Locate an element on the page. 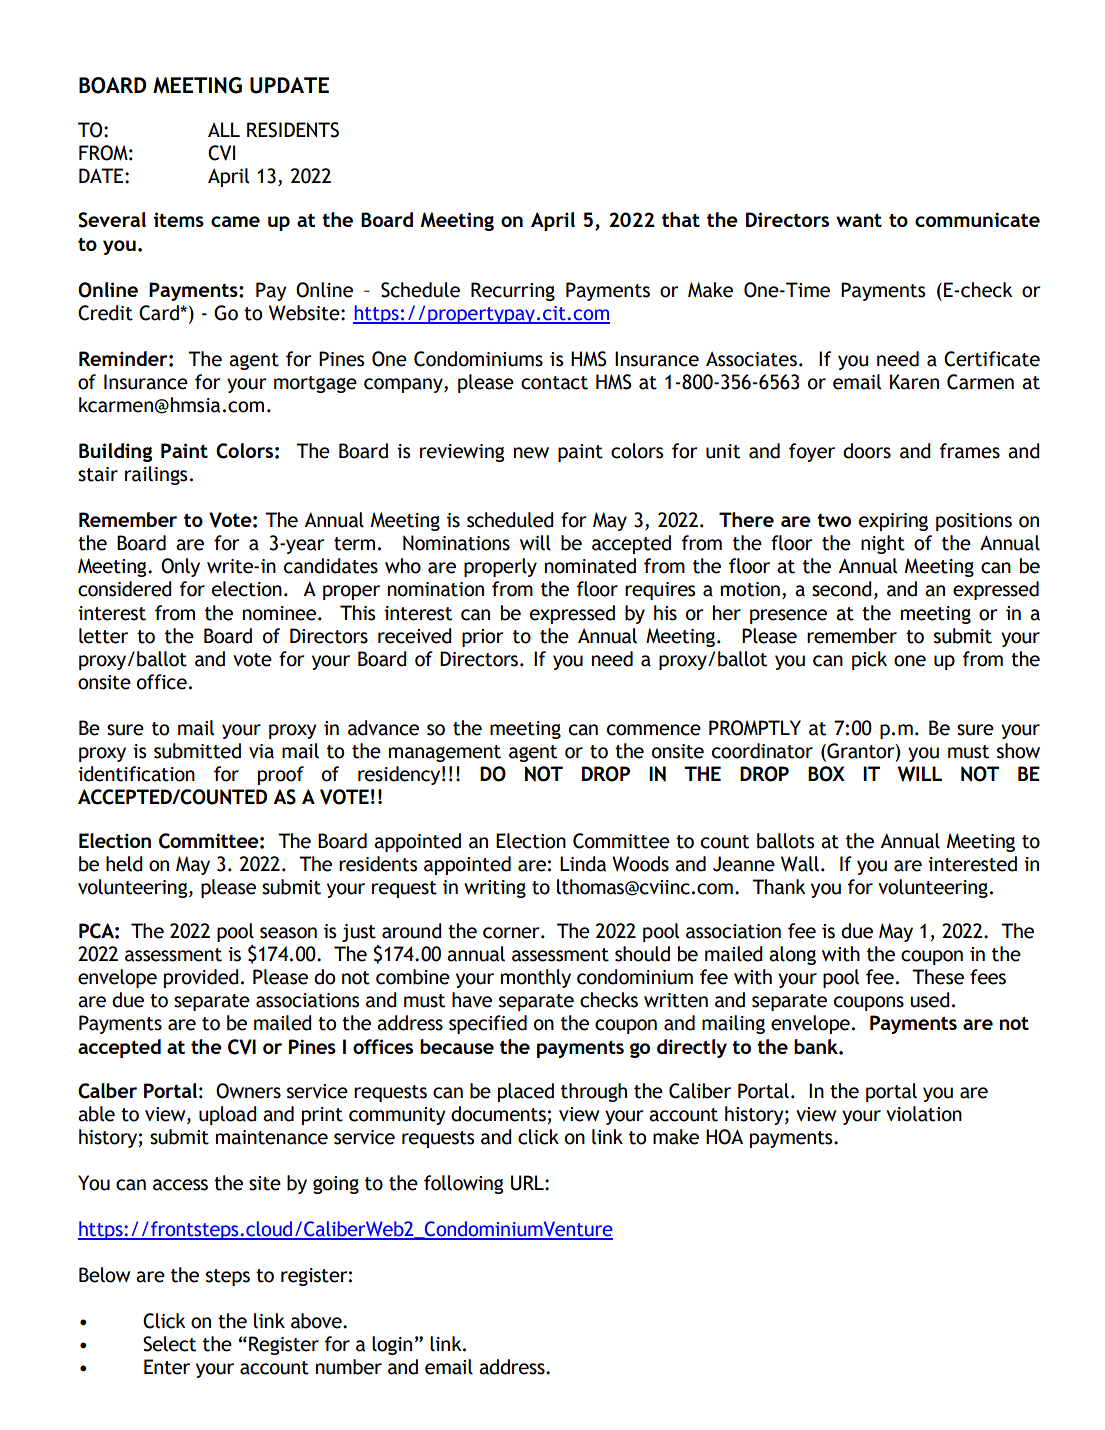  doors is located at coordinates (867, 451).
